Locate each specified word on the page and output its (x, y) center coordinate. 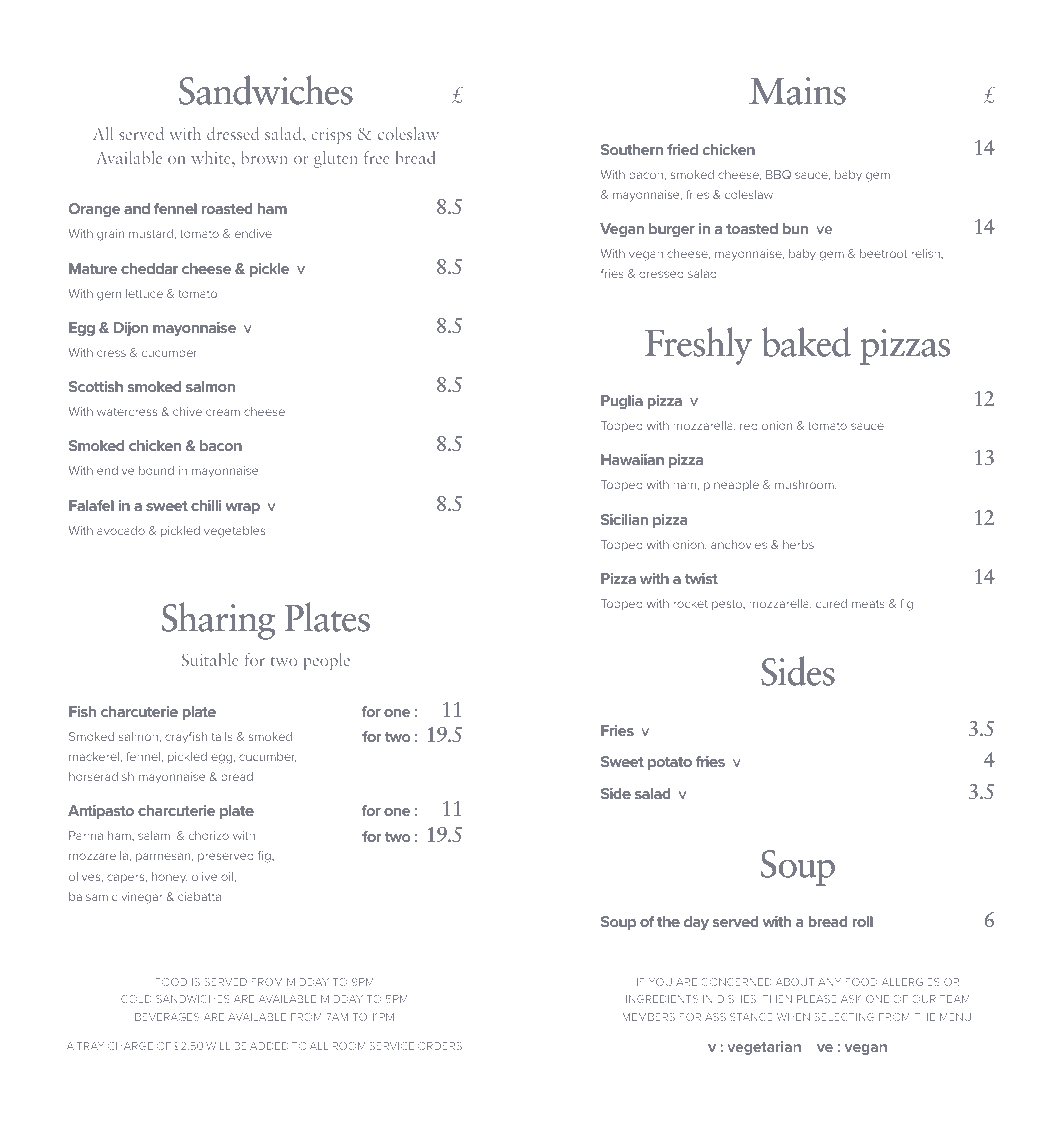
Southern (632, 149)
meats (868, 604)
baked (806, 342)
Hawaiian (632, 459)
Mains (797, 91)
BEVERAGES (167, 1017)
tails (222, 736)
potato (670, 763)
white (212, 157)
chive (187, 411)
